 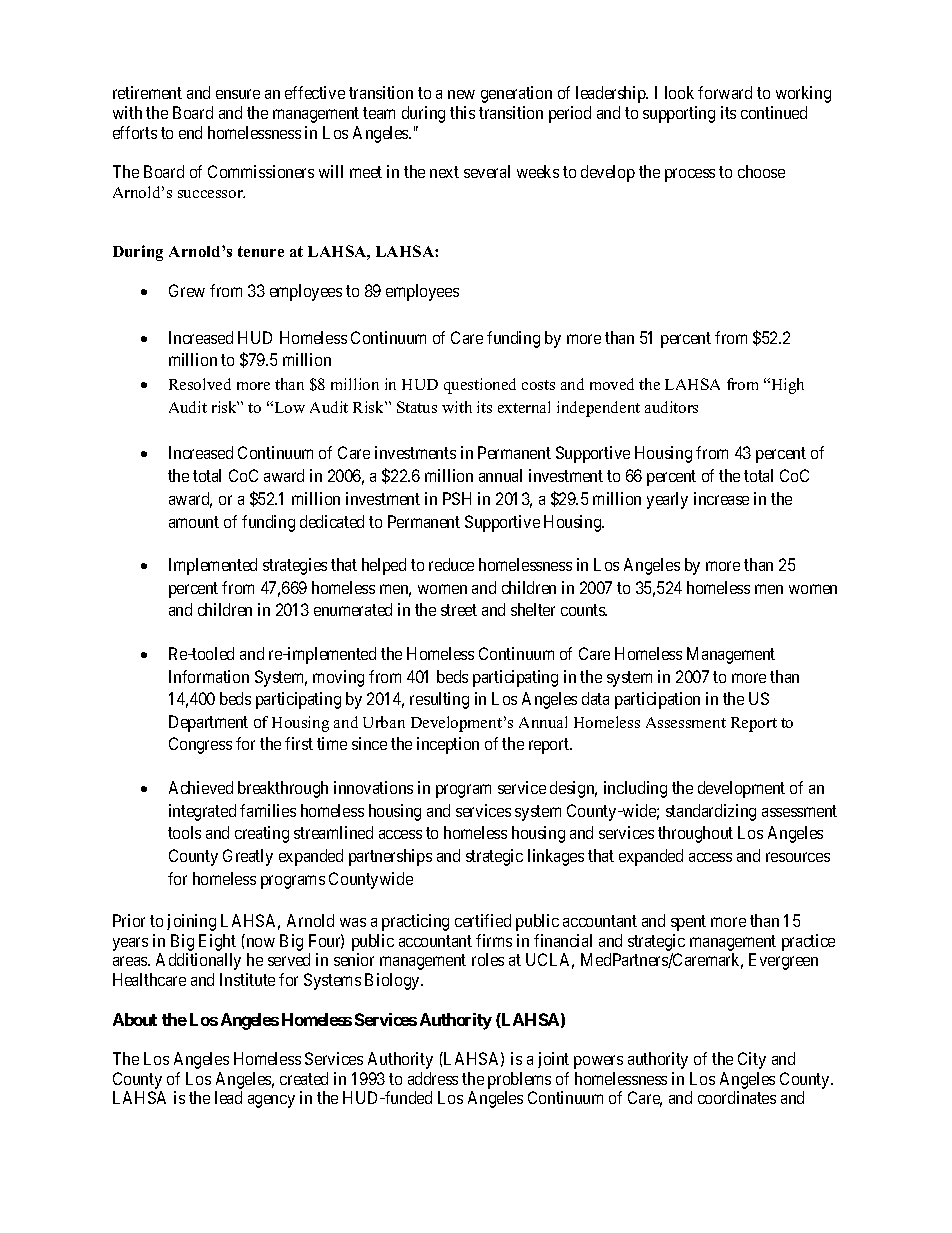 I want to click on ensure, so click(x=238, y=94).
